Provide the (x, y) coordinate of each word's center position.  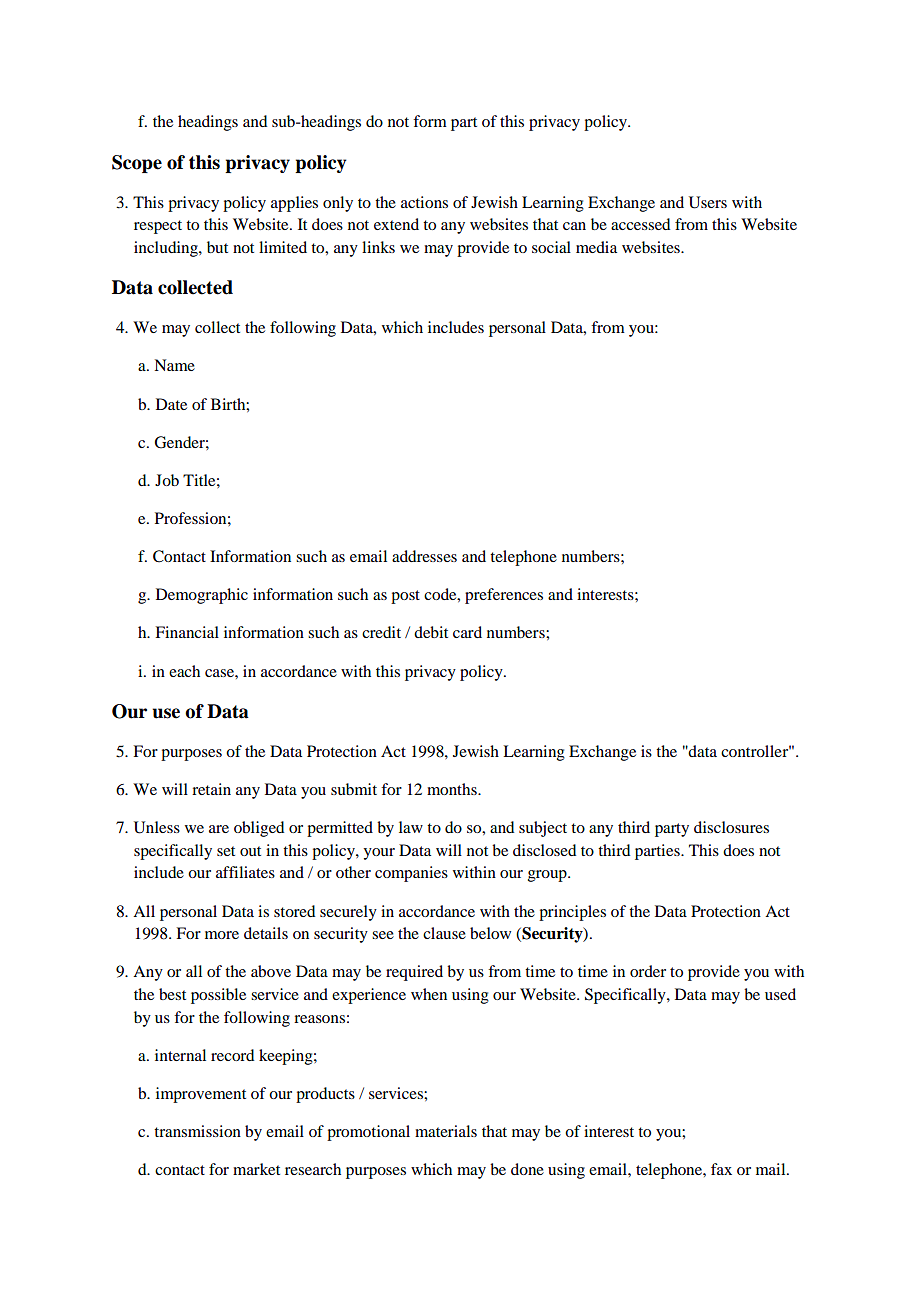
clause (444, 933)
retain (211, 789)
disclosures (731, 827)
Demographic (202, 596)
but (217, 247)
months (453, 789)
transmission (197, 1131)
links (378, 247)
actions (424, 202)
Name (174, 365)
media (596, 247)
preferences (504, 596)
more (222, 935)
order (648, 971)
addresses (424, 556)
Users (708, 202)
